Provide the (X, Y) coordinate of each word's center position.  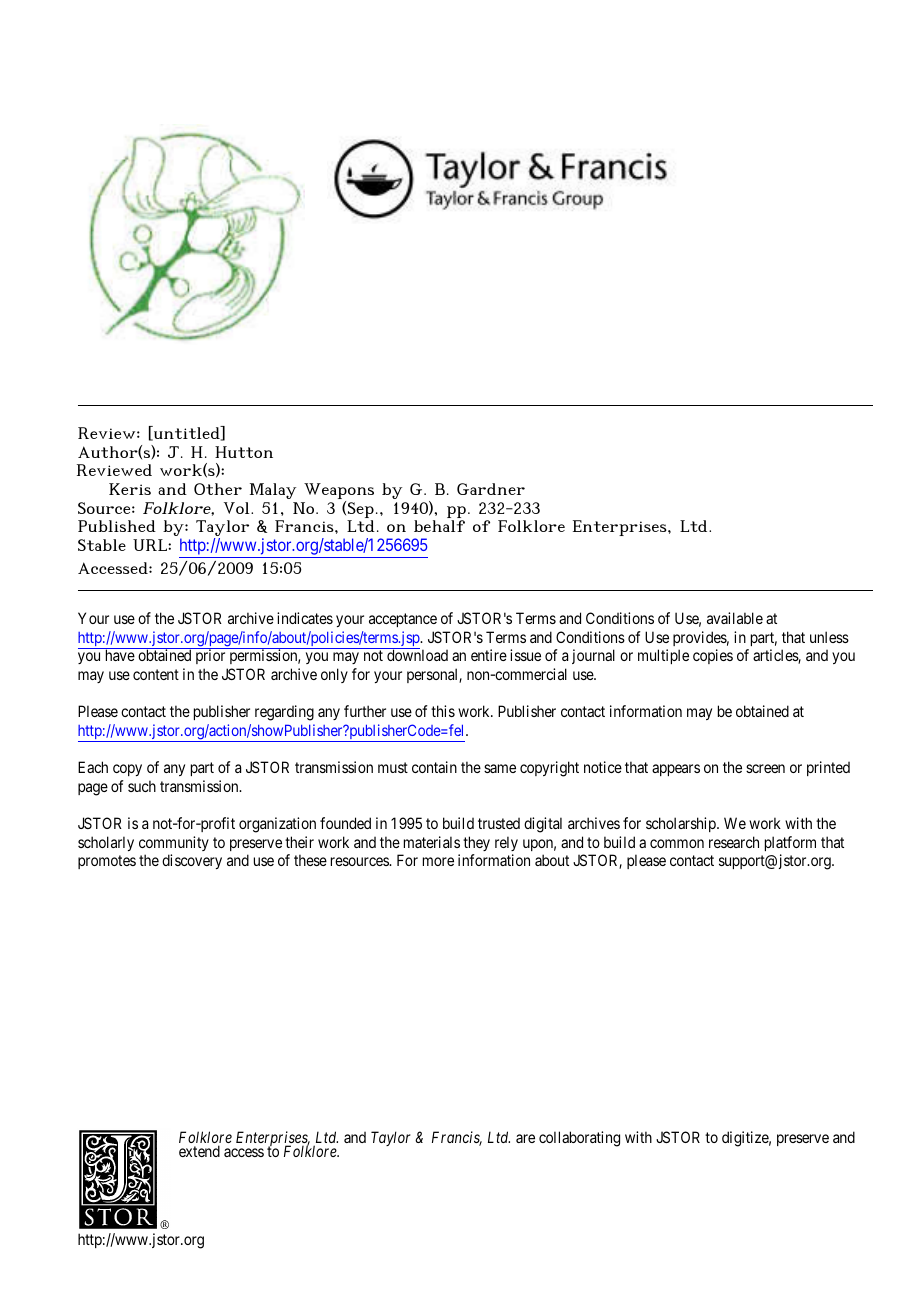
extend (199, 1151)
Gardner (491, 489)
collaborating (579, 1139)
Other (218, 489)
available (735, 618)
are (525, 1138)
